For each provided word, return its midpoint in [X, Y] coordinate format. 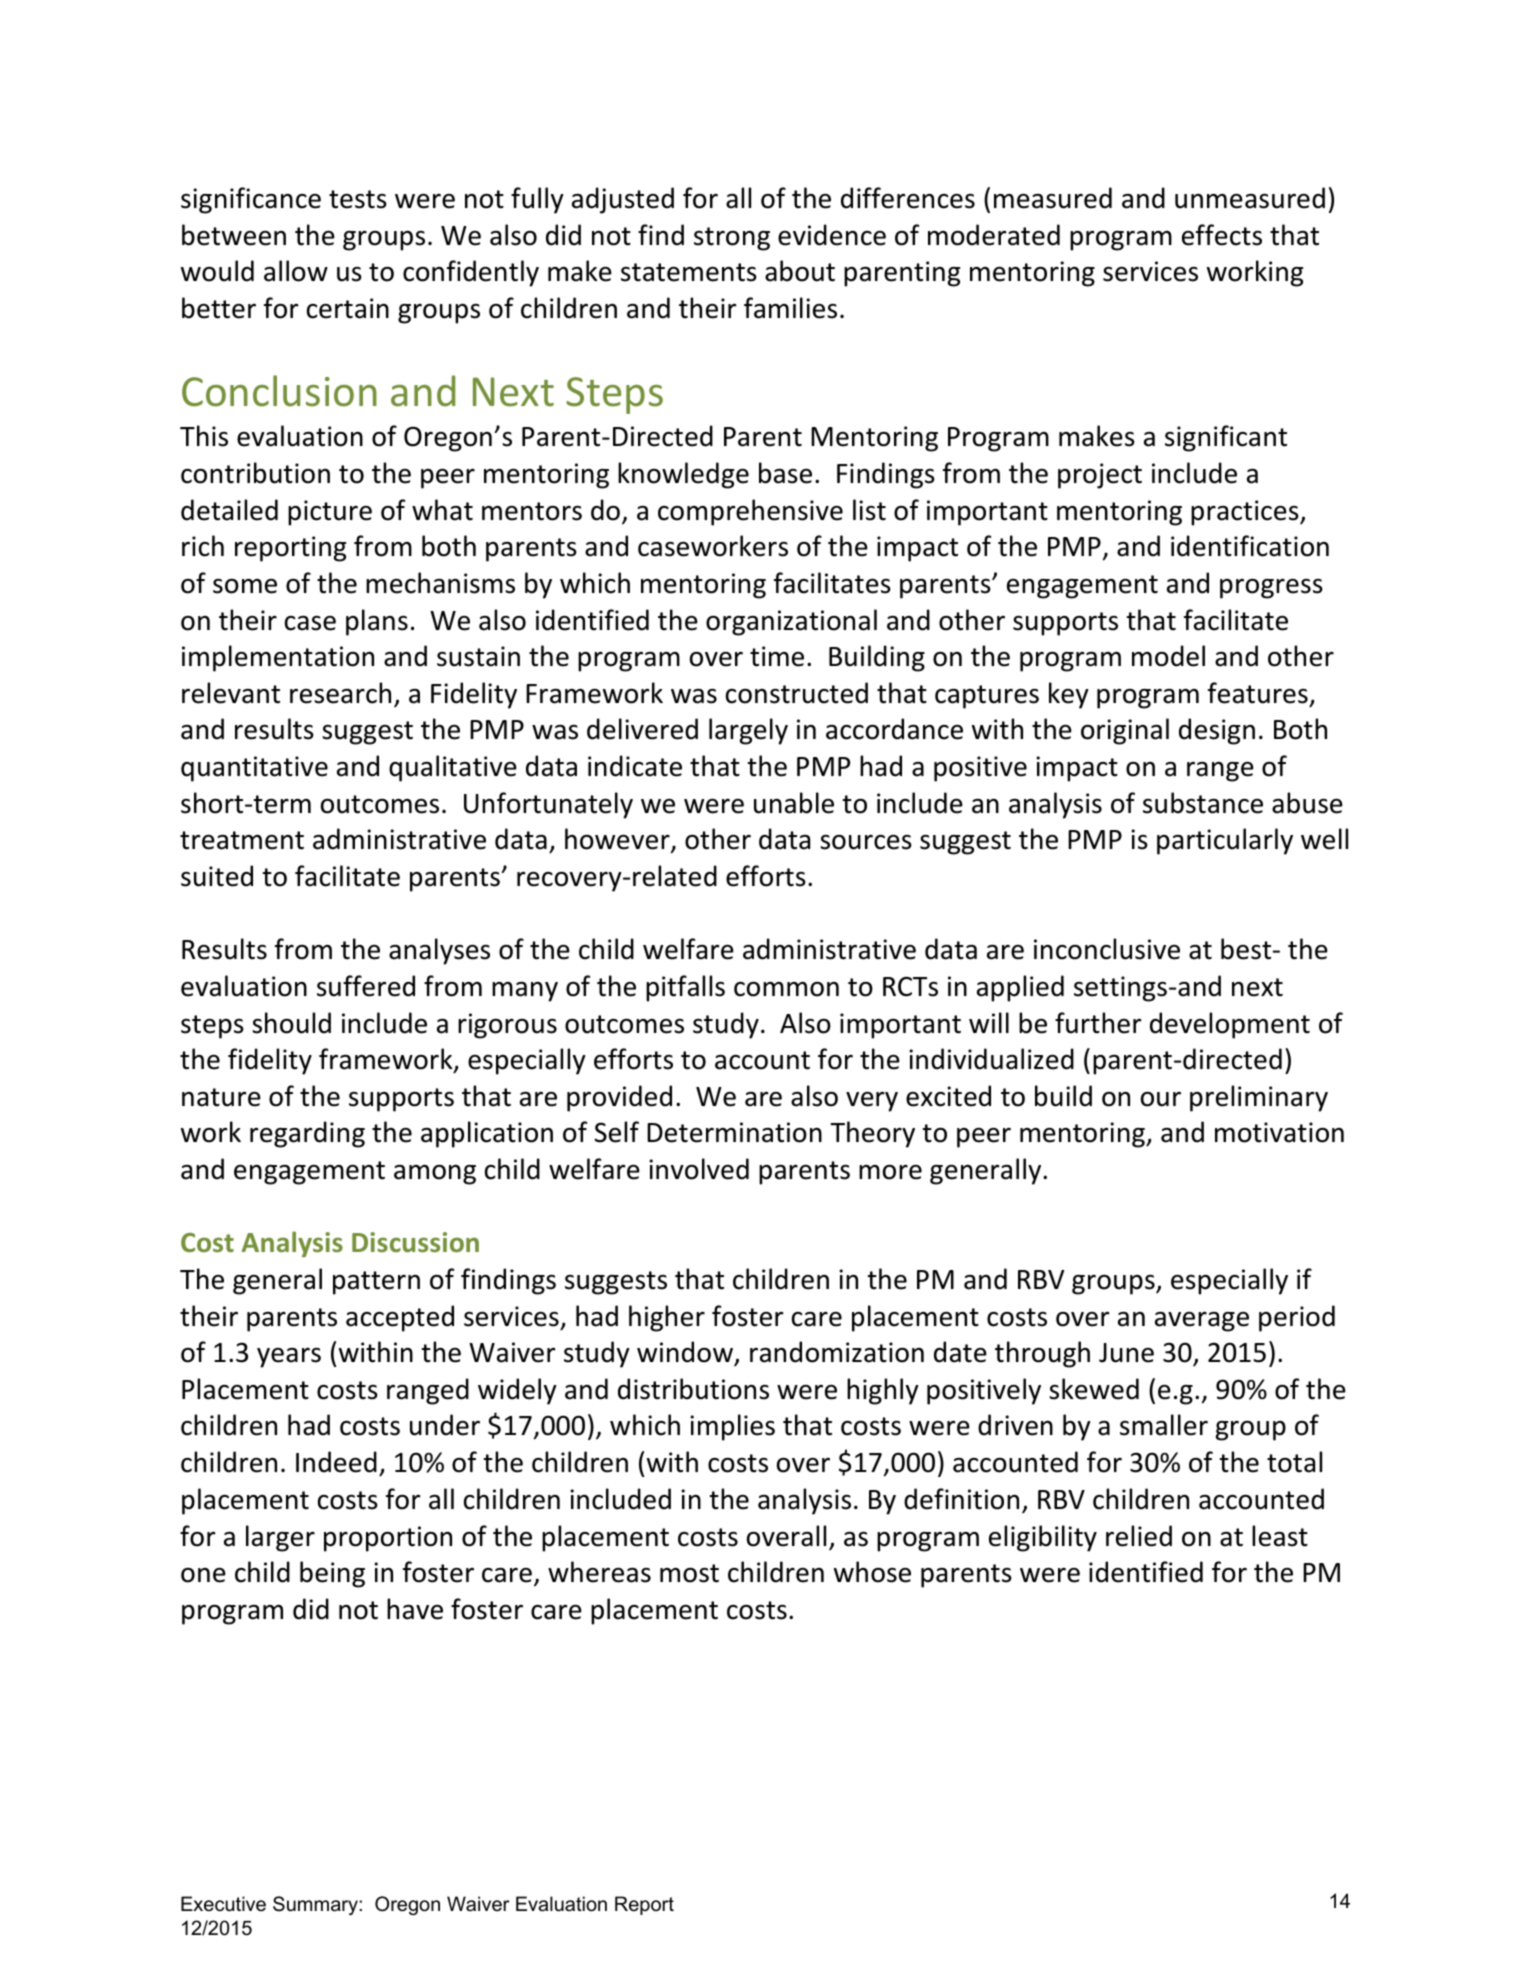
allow [296, 271]
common [786, 989]
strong [732, 239]
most [689, 1573]
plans [377, 622]
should [291, 1023]
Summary [315, 1905]
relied [1139, 1536]
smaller [1164, 1425]
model [1168, 656]
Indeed [336, 1462]
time [777, 656]
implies [732, 1427]
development [1230, 1025]
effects [1222, 235]
